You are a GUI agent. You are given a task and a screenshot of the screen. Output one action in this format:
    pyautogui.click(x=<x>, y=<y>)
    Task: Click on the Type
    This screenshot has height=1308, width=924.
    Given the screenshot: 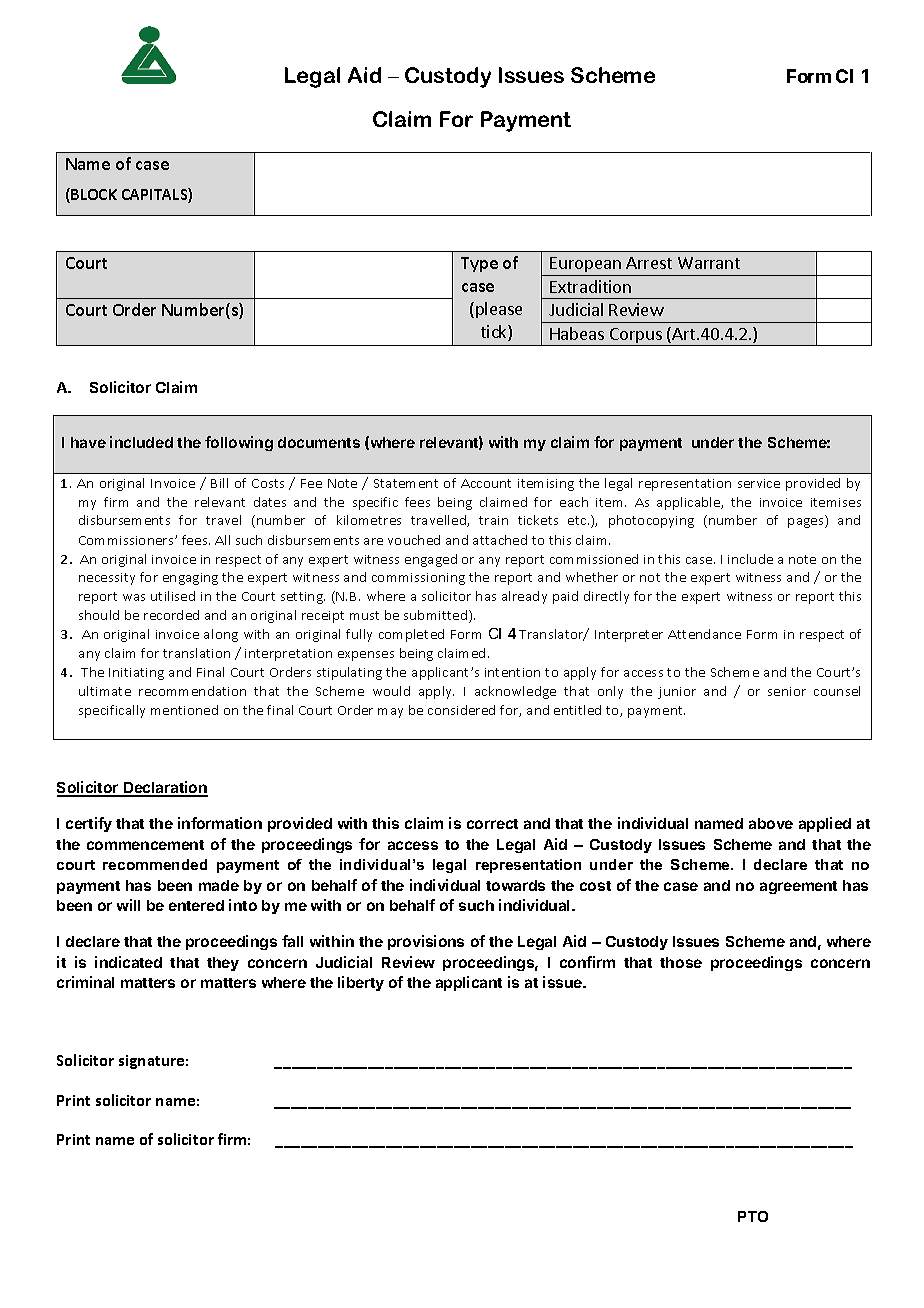 What is the action you would take?
    pyautogui.click(x=479, y=264)
